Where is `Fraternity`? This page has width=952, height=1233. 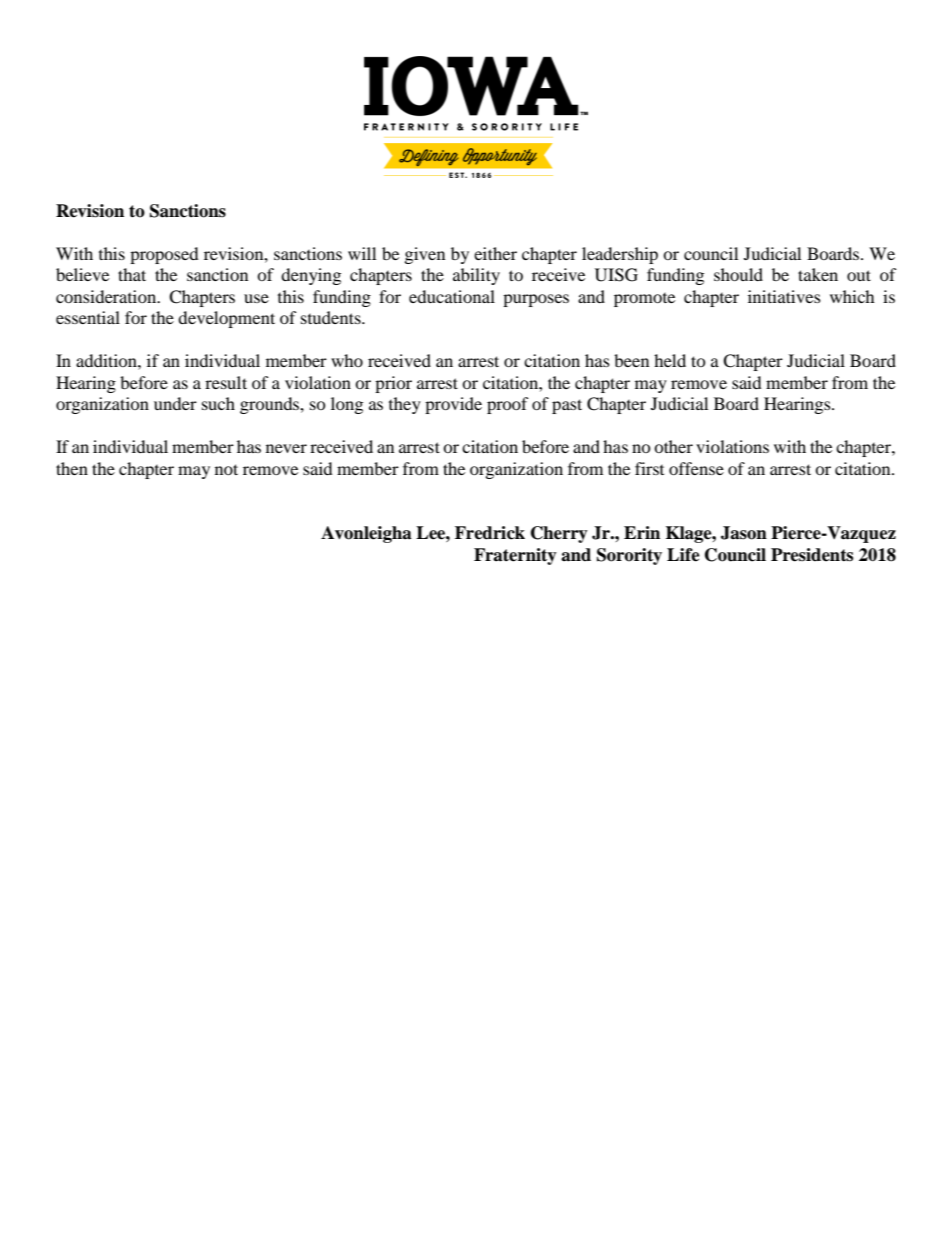
Fraternity is located at coordinates (515, 556).
